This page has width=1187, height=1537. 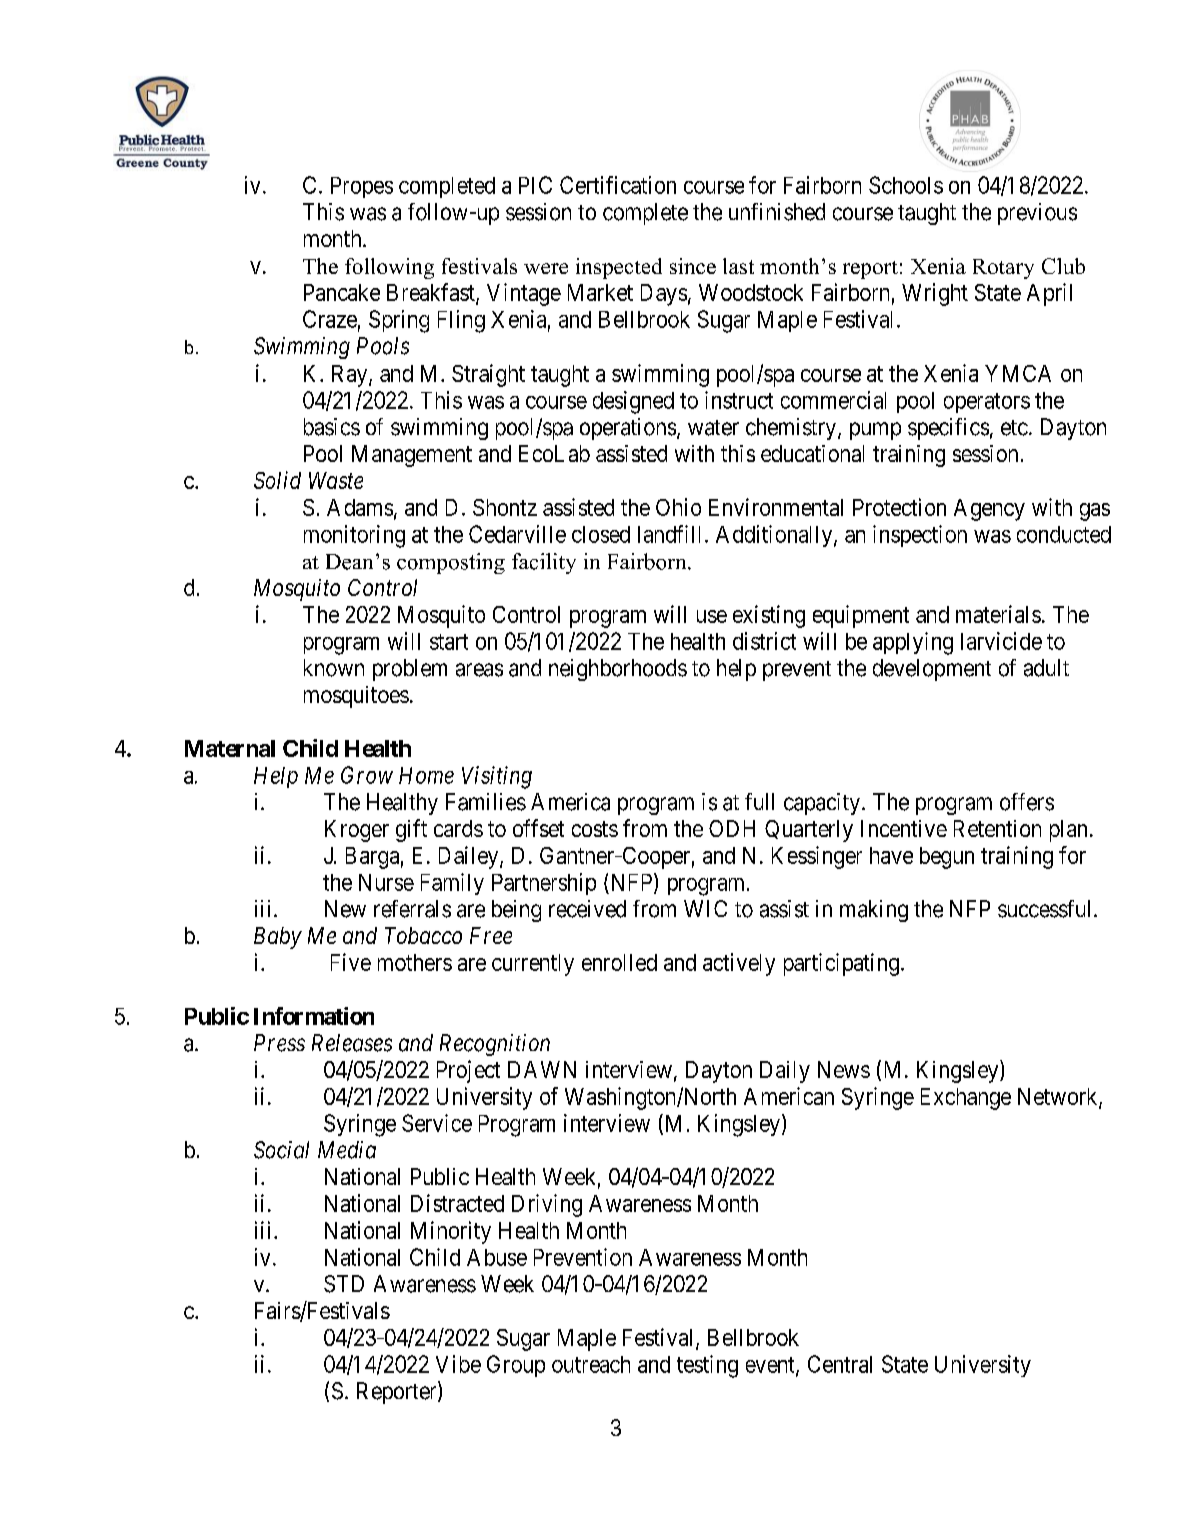 What do you see at coordinates (344, 1284) in the page?
I see `STD` at bounding box center [344, 1284].
